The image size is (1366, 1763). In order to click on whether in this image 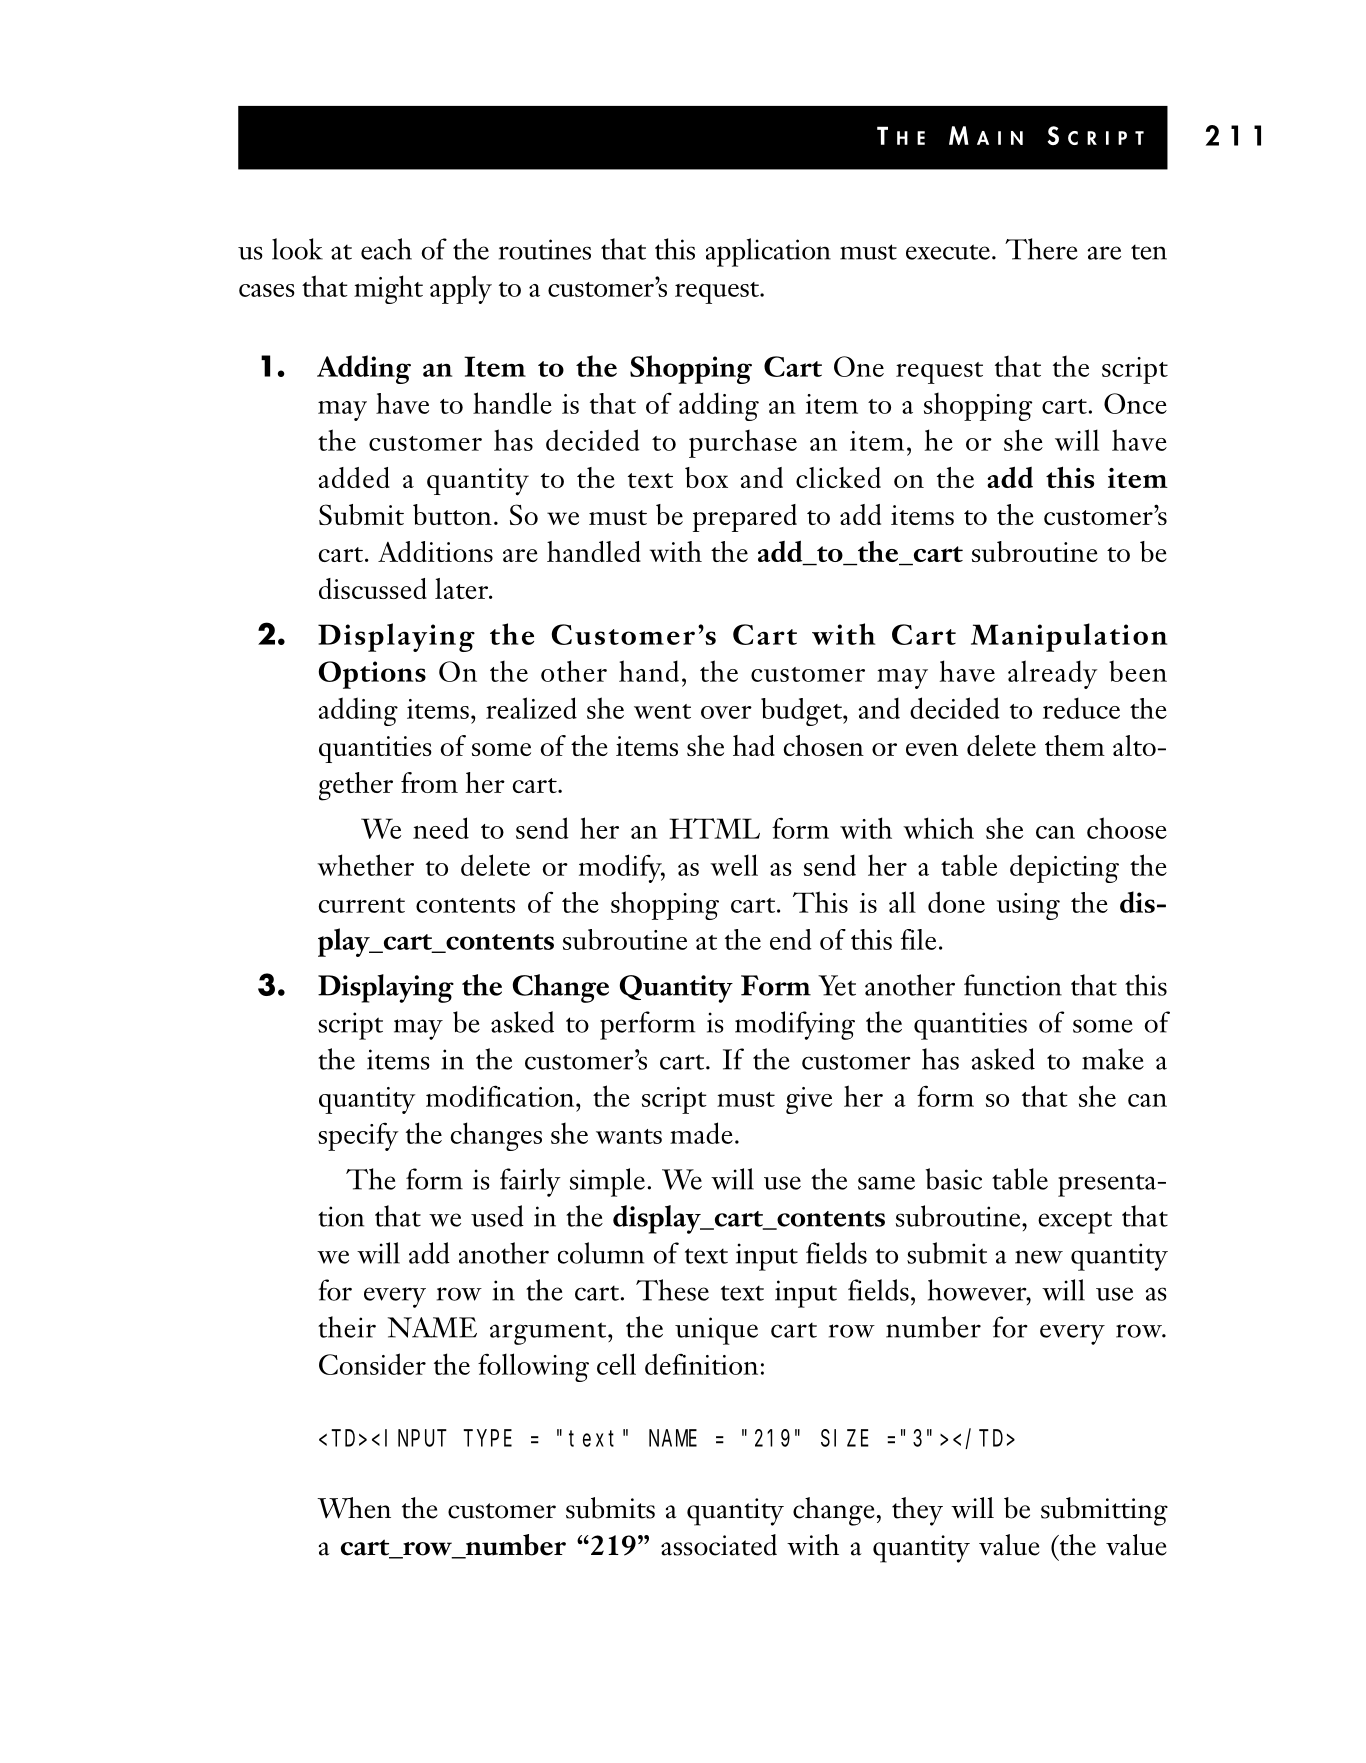, I will do `click(365, 865)`.
